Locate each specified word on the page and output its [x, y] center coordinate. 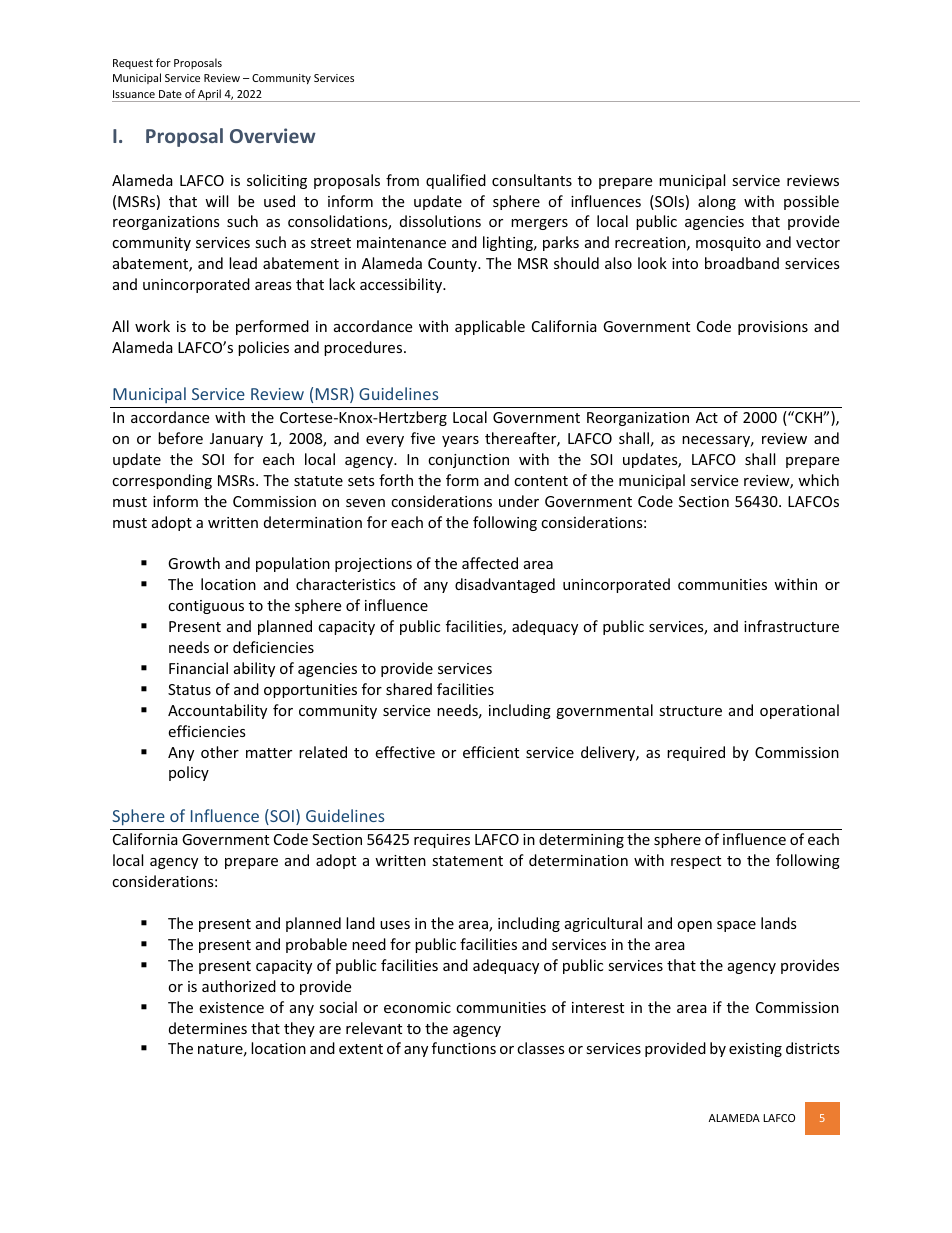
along [717, 202]
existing [755, 1050]
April [209, 95]
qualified [456, 181]
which [818, 480]
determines [208, 1028]
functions [464, 1048]
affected [490, 563]
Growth [194, 563]
